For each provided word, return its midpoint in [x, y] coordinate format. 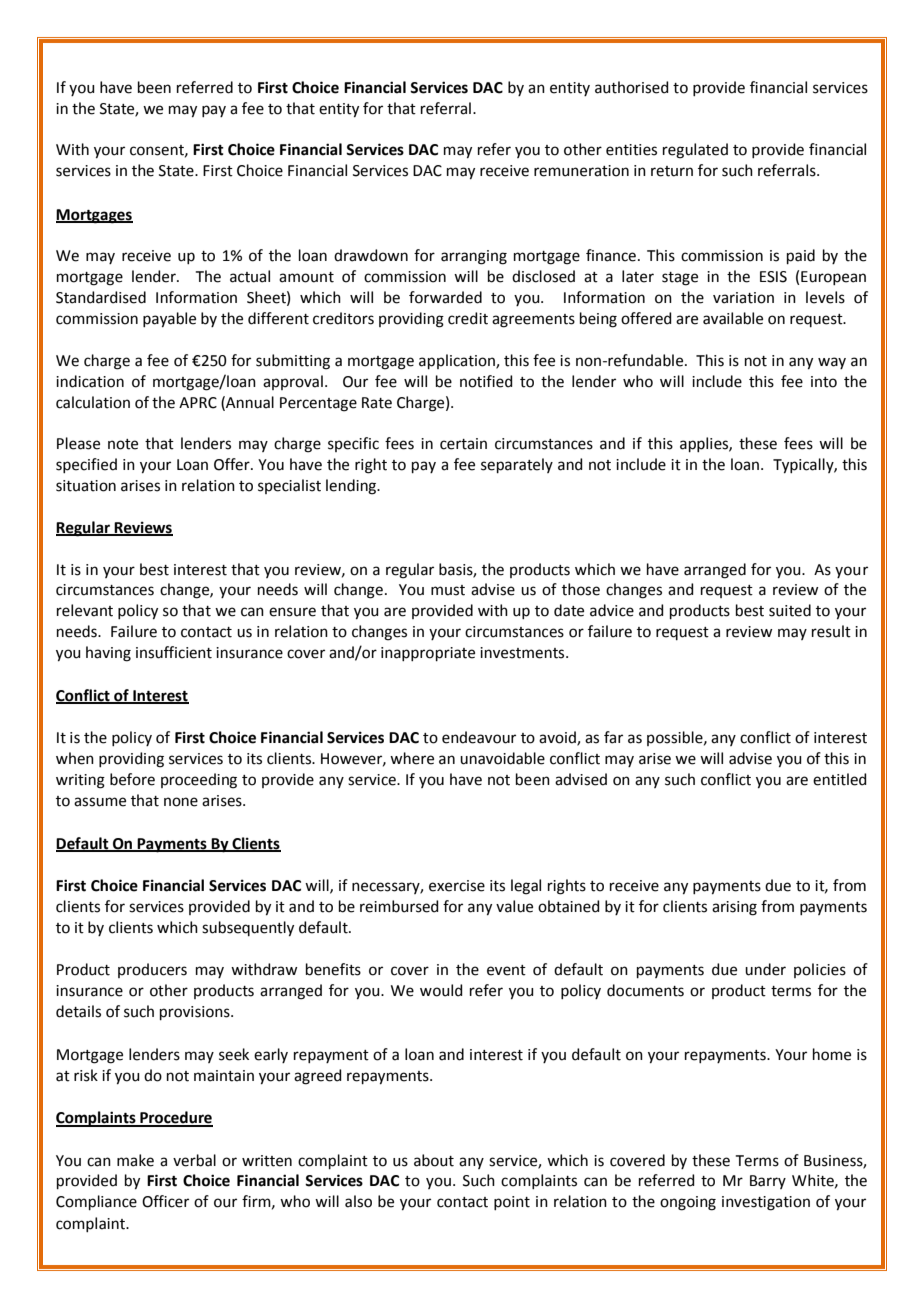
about [434, 1160]
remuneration [581, 171]
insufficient [174, 652]
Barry [768, 1182]
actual [250, 276]
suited [790, 610]
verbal [194, 1160]
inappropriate [428, 654]
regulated [695, 151]
